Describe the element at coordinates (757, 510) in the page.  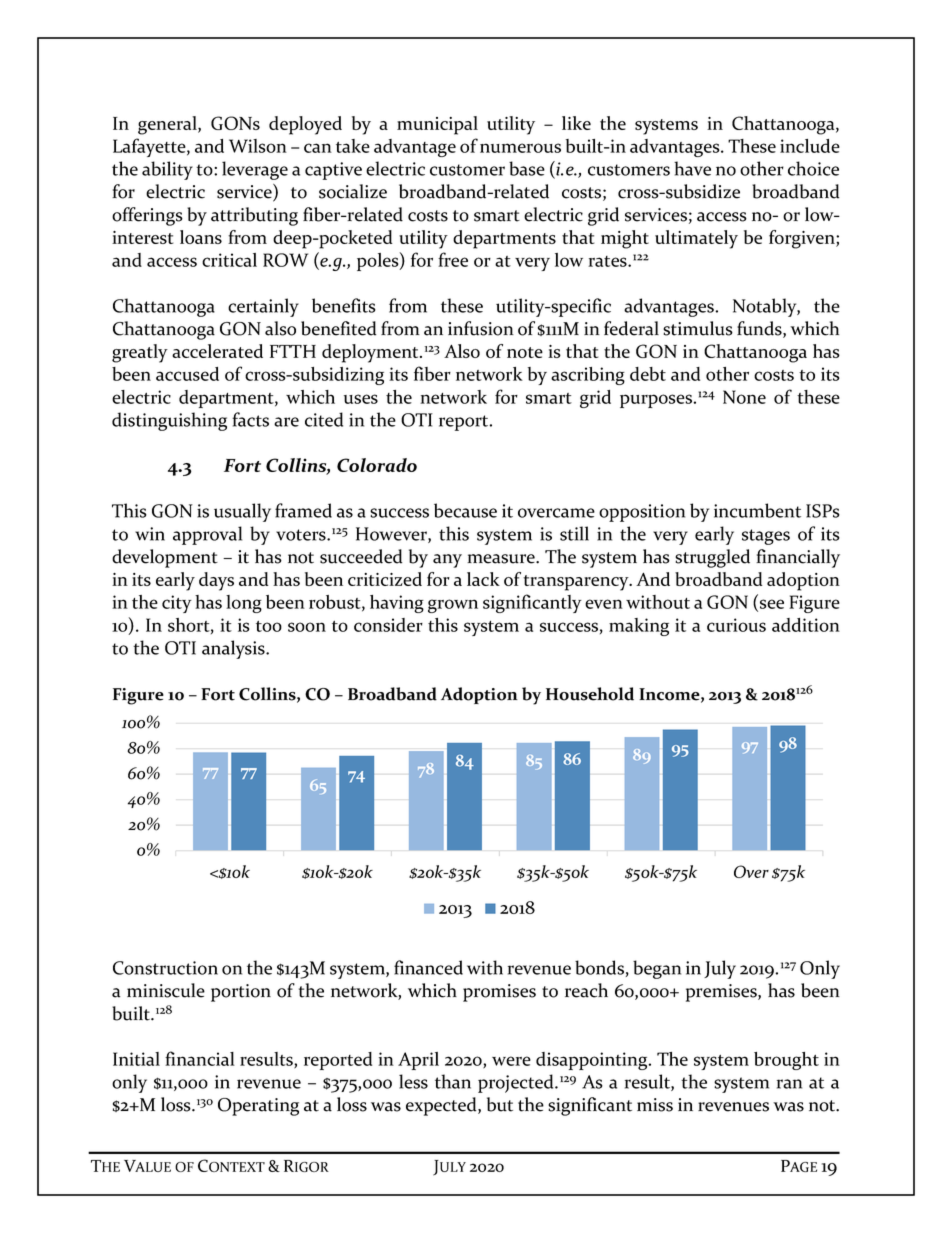
I see `incumbent` at that location.
